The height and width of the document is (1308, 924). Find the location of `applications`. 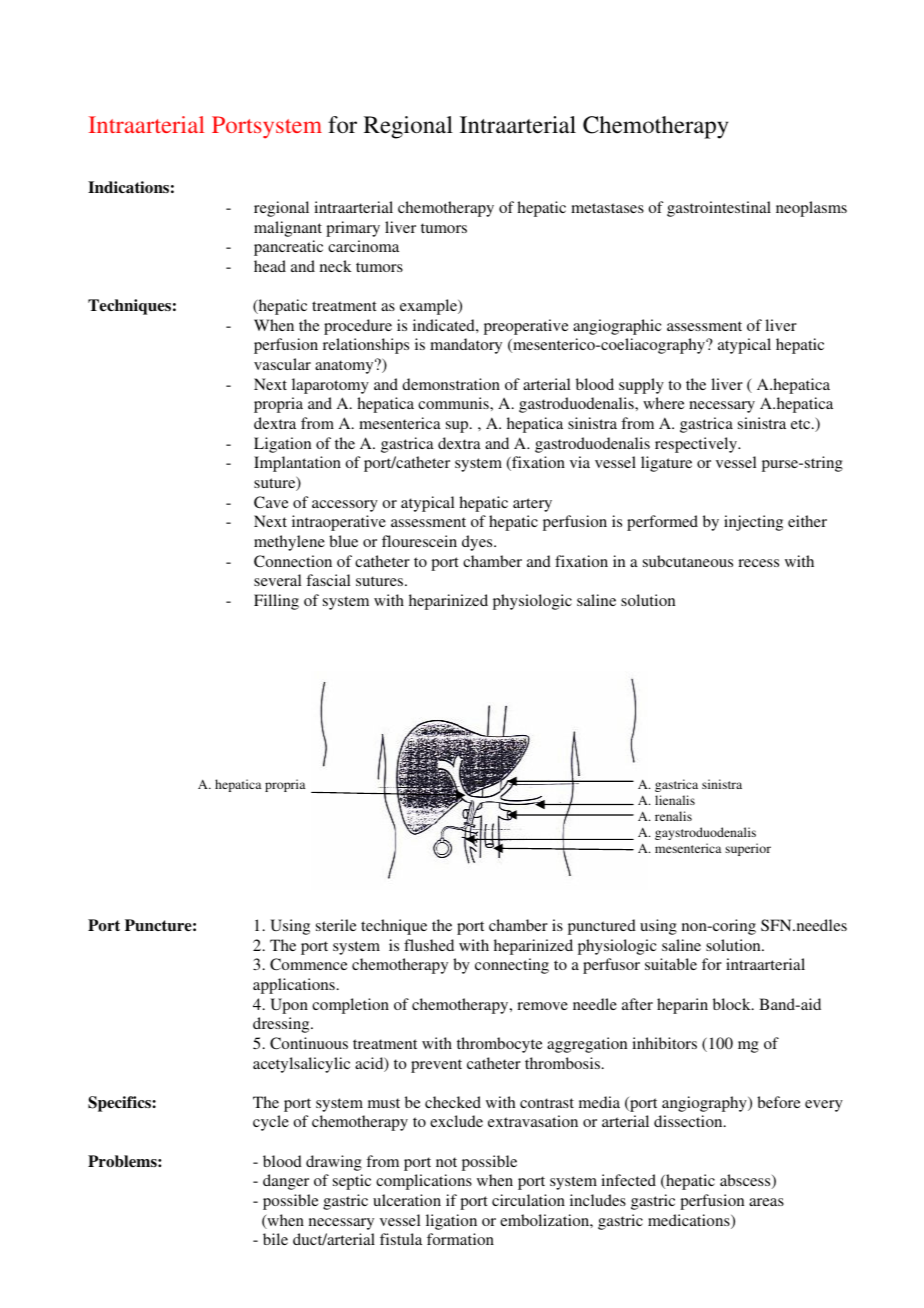

applications is located at coordinates (294, 986).
